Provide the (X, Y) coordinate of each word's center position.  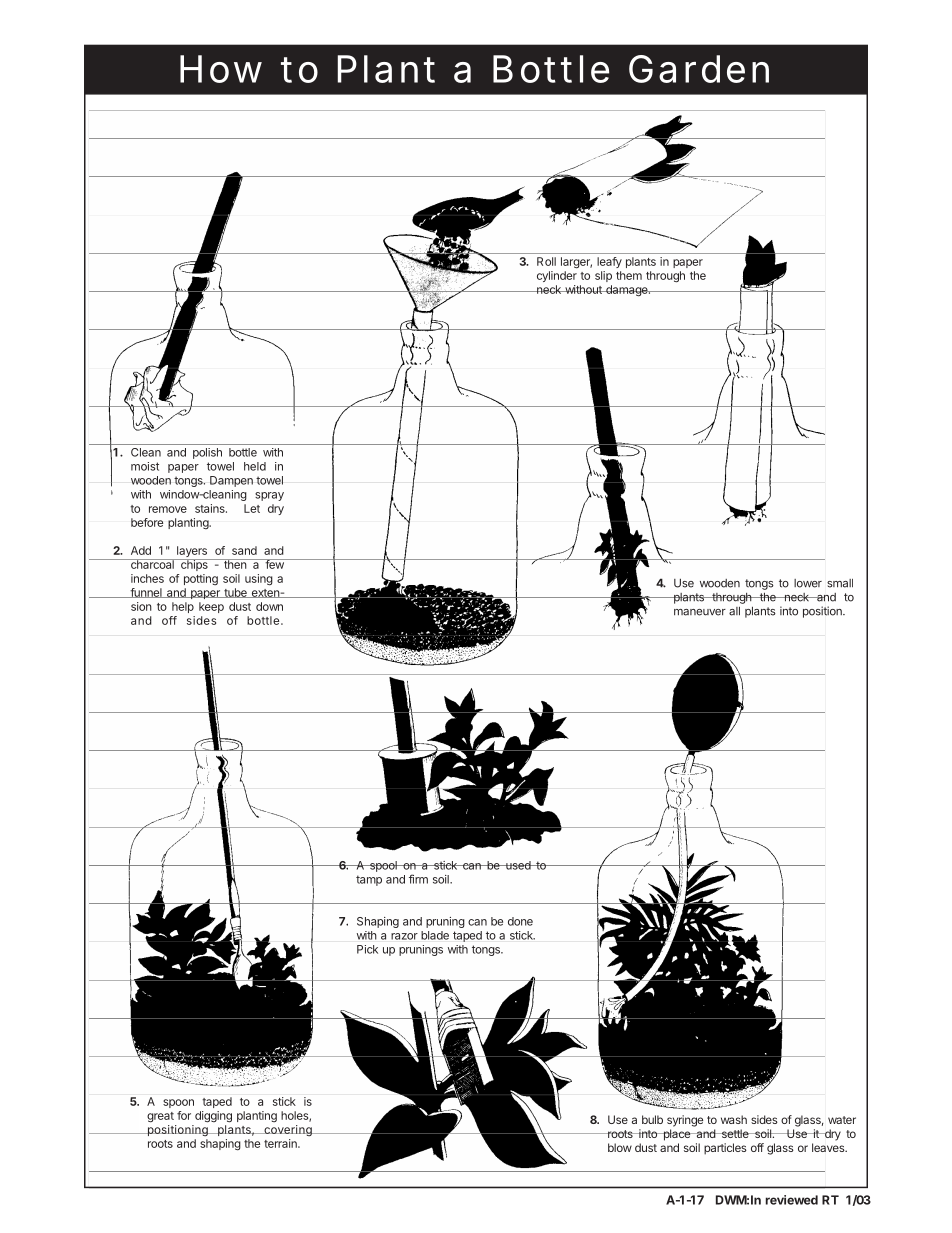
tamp (369, 880)
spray (269, 496)
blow (620, 1147)
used (518, 865)
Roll (546, 261)
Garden (699, 69)
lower (808, 583)
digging (213, 1117)
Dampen (231, 481)
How (221, 69)
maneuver (700, 612)
